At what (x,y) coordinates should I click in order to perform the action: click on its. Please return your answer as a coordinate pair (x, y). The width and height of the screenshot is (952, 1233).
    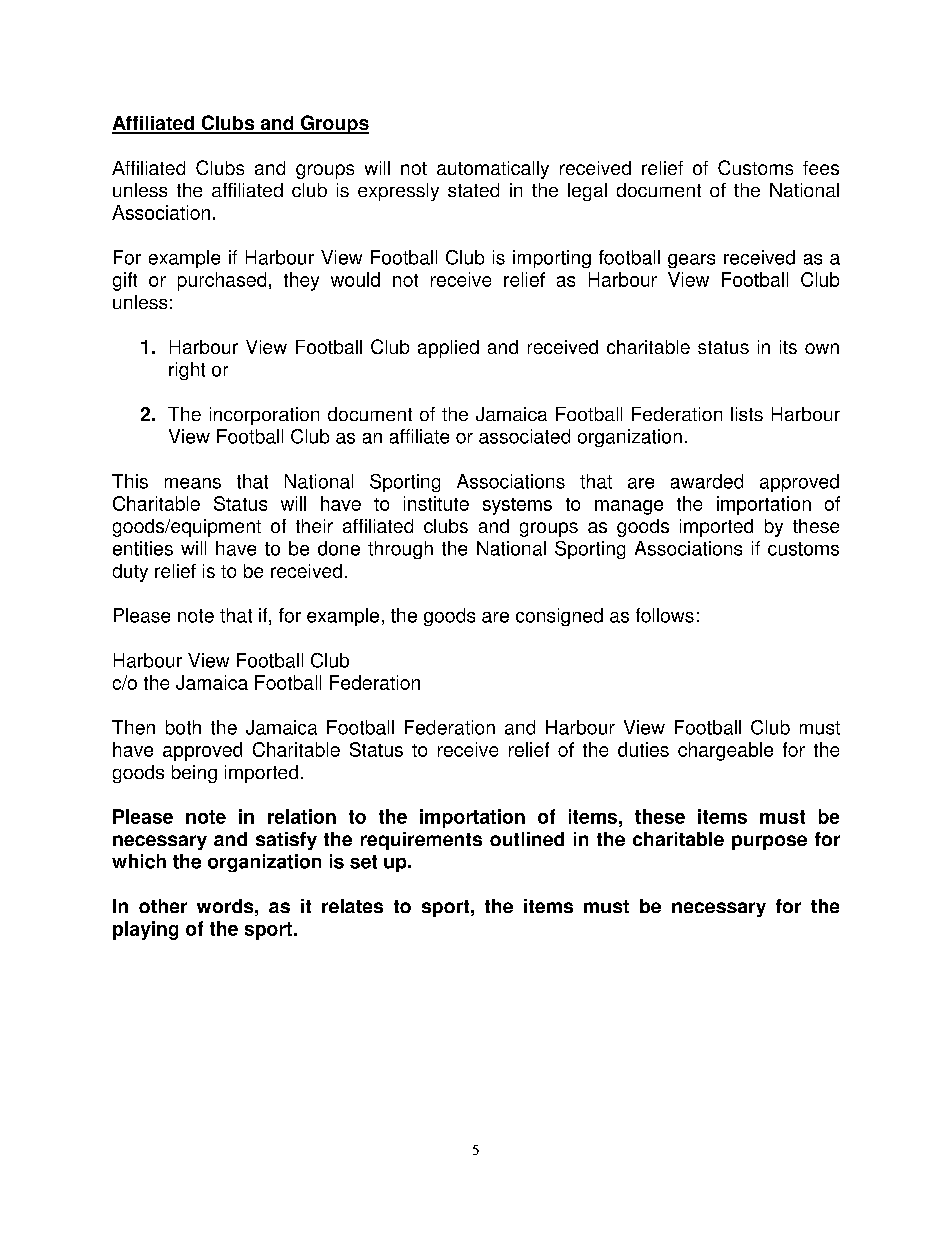
    Looking at the image, I should click on (788, 347).
